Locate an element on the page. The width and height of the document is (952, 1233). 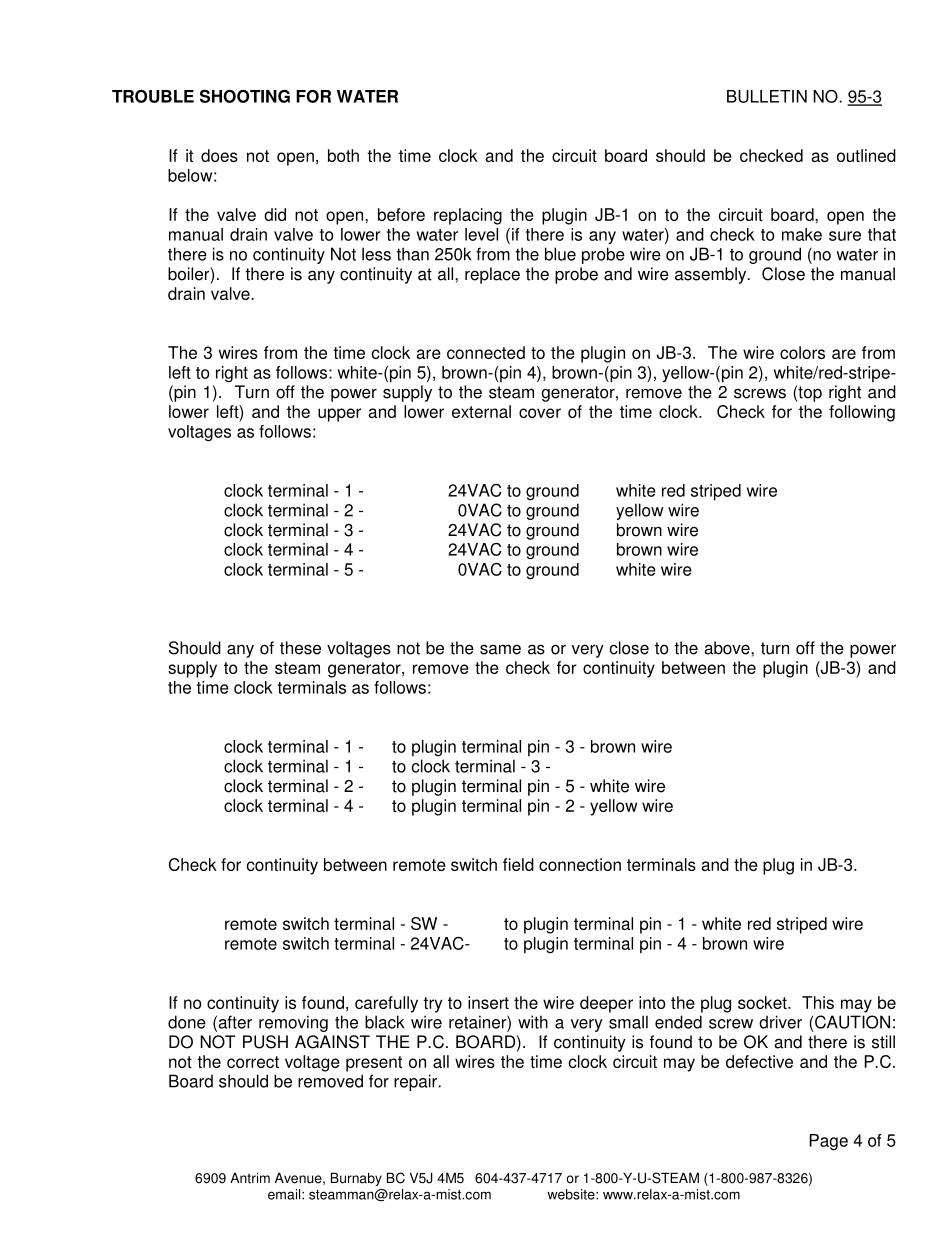
these is located at coordinates (300, 648).
